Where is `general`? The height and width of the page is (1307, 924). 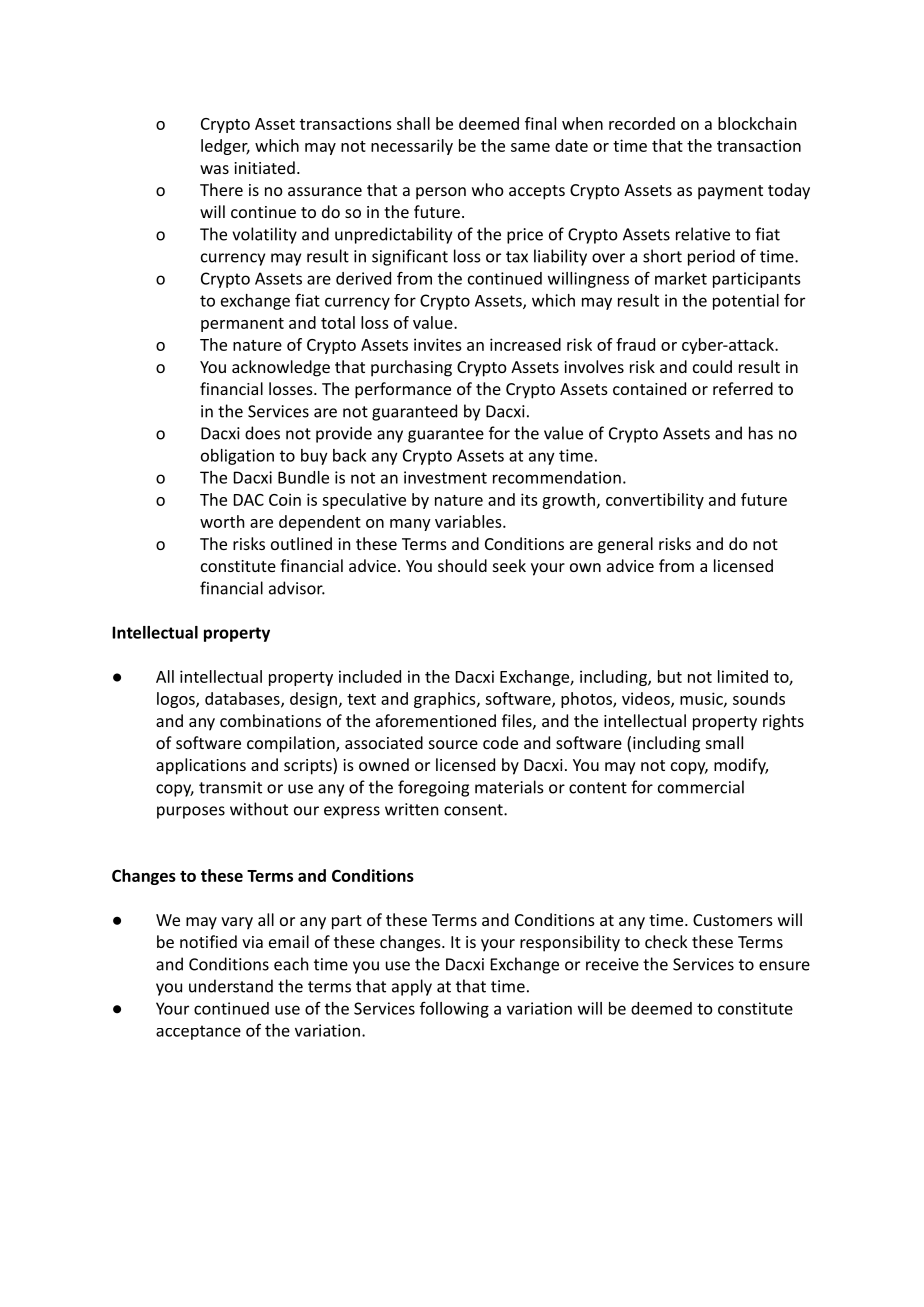
general is located at coordinates (625, 545).
